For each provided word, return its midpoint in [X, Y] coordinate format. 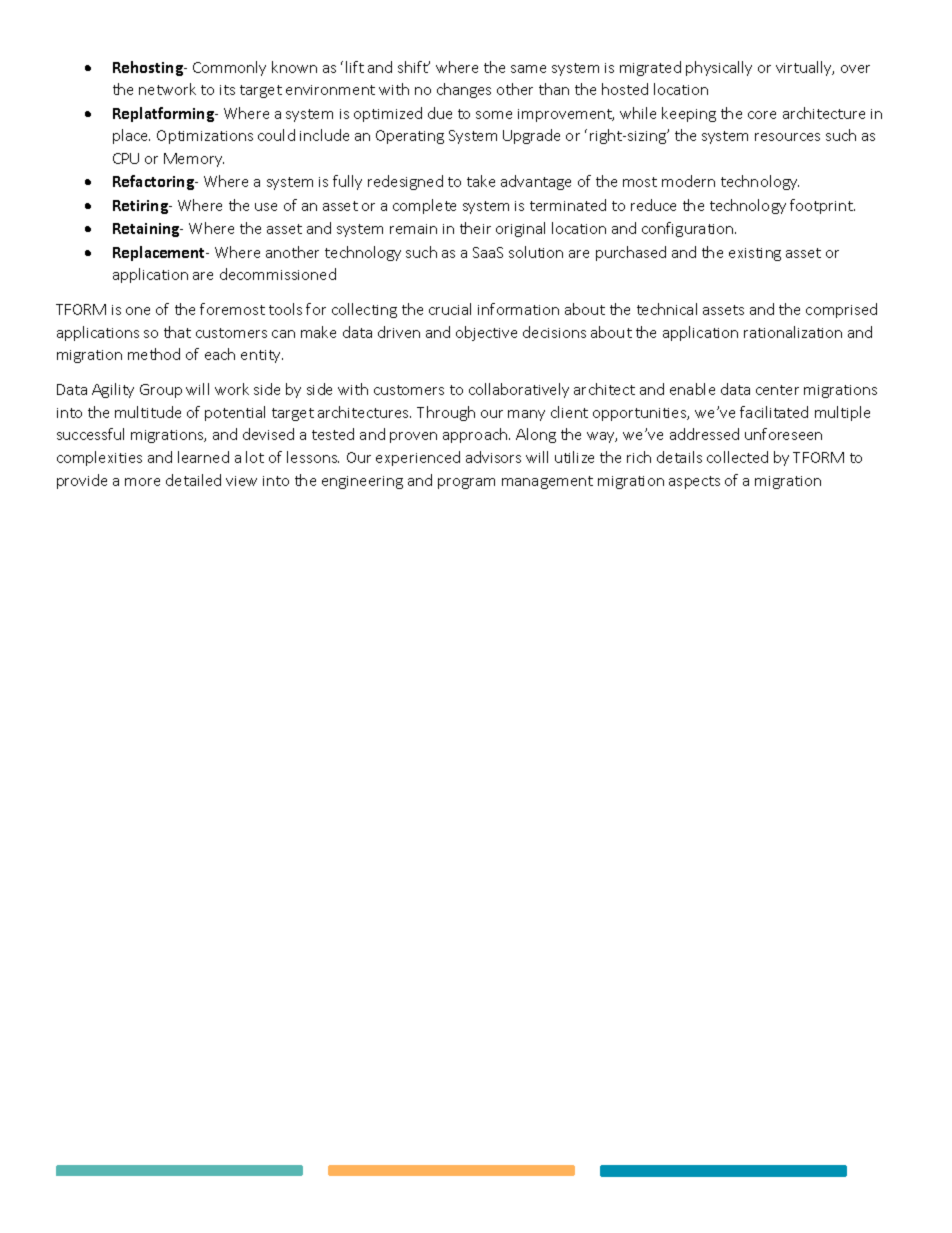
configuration [689, 229]
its [227, 90]
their [475, 228]
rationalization [793, 332]
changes [464, 90]
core [762, 115]
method [154, 354]
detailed [193, 480]
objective [486, 333]
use [266, 207]
